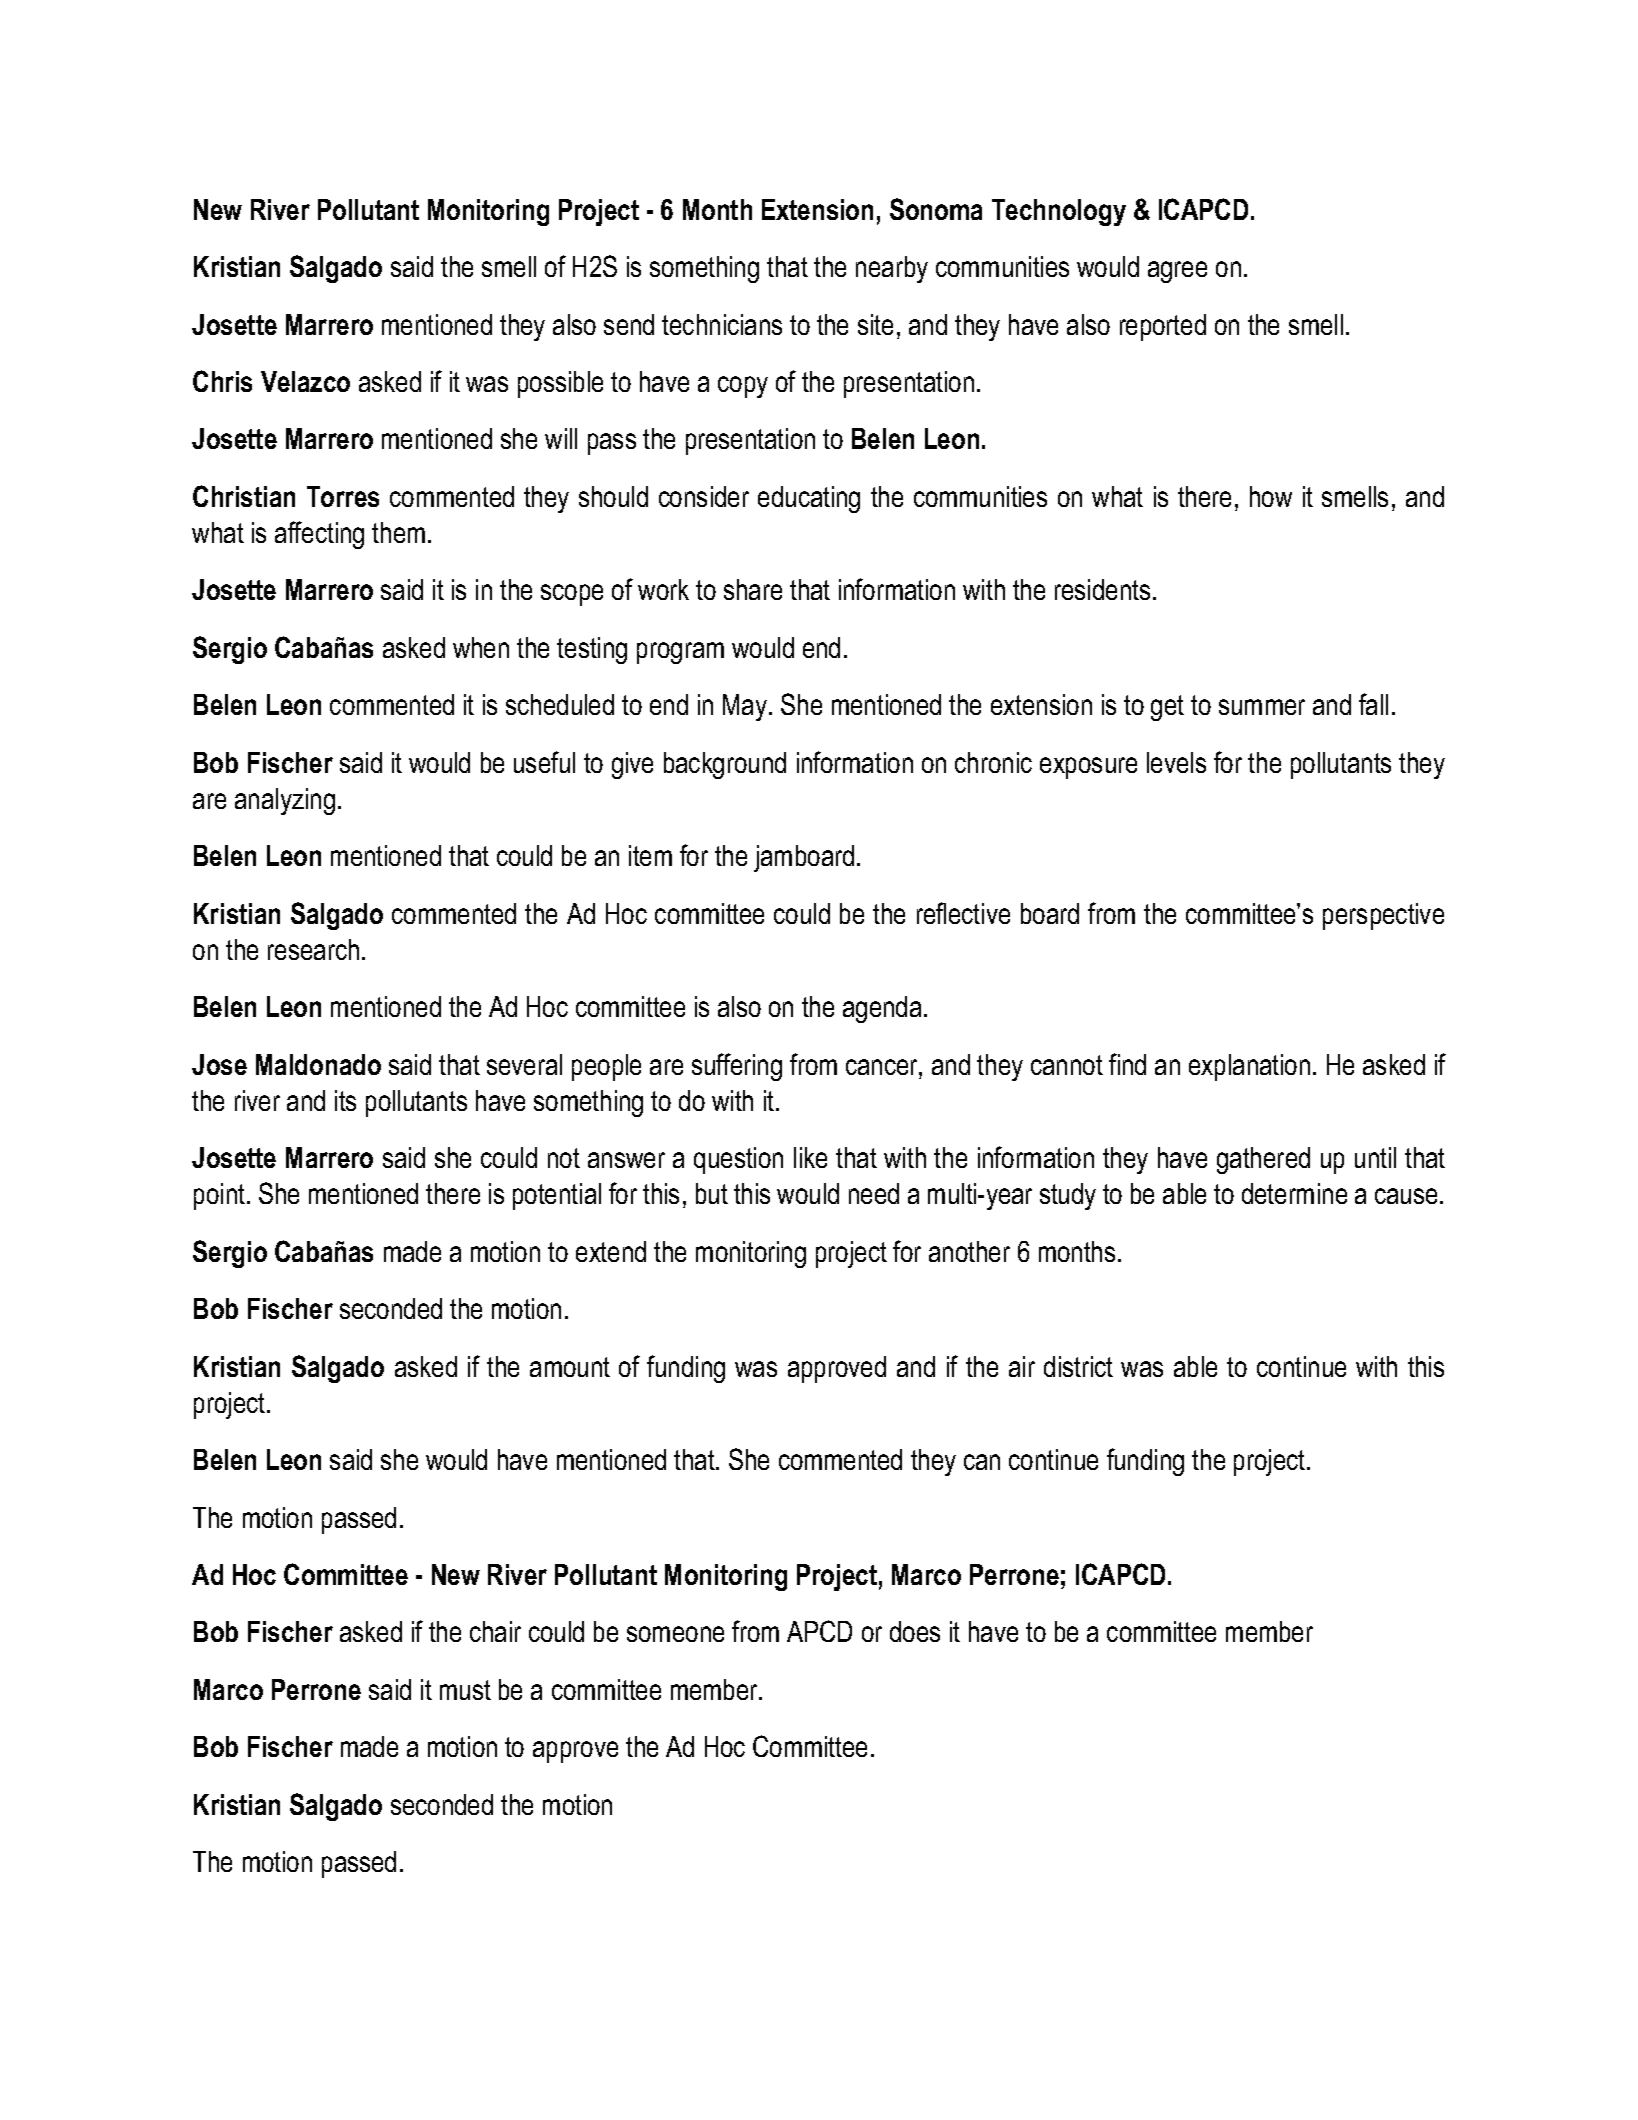 Image resolution: width=1638 pixels, height=2120 pixels. I want to click on possible, so click(560, 384).
